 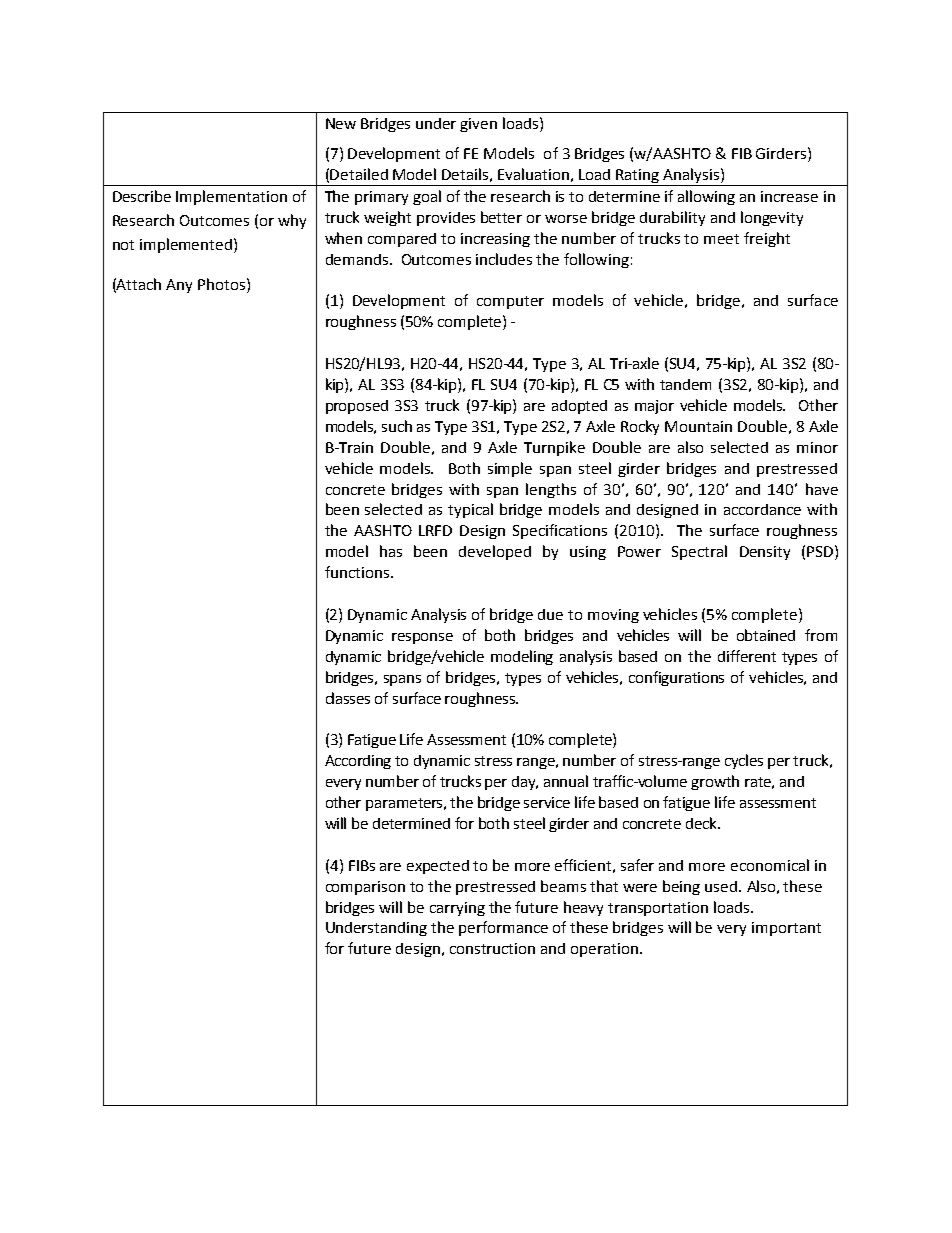 What do you see at coordinates (706, 197) in the screenshot?
I see `allowing` at bounding box center [706, 197].
